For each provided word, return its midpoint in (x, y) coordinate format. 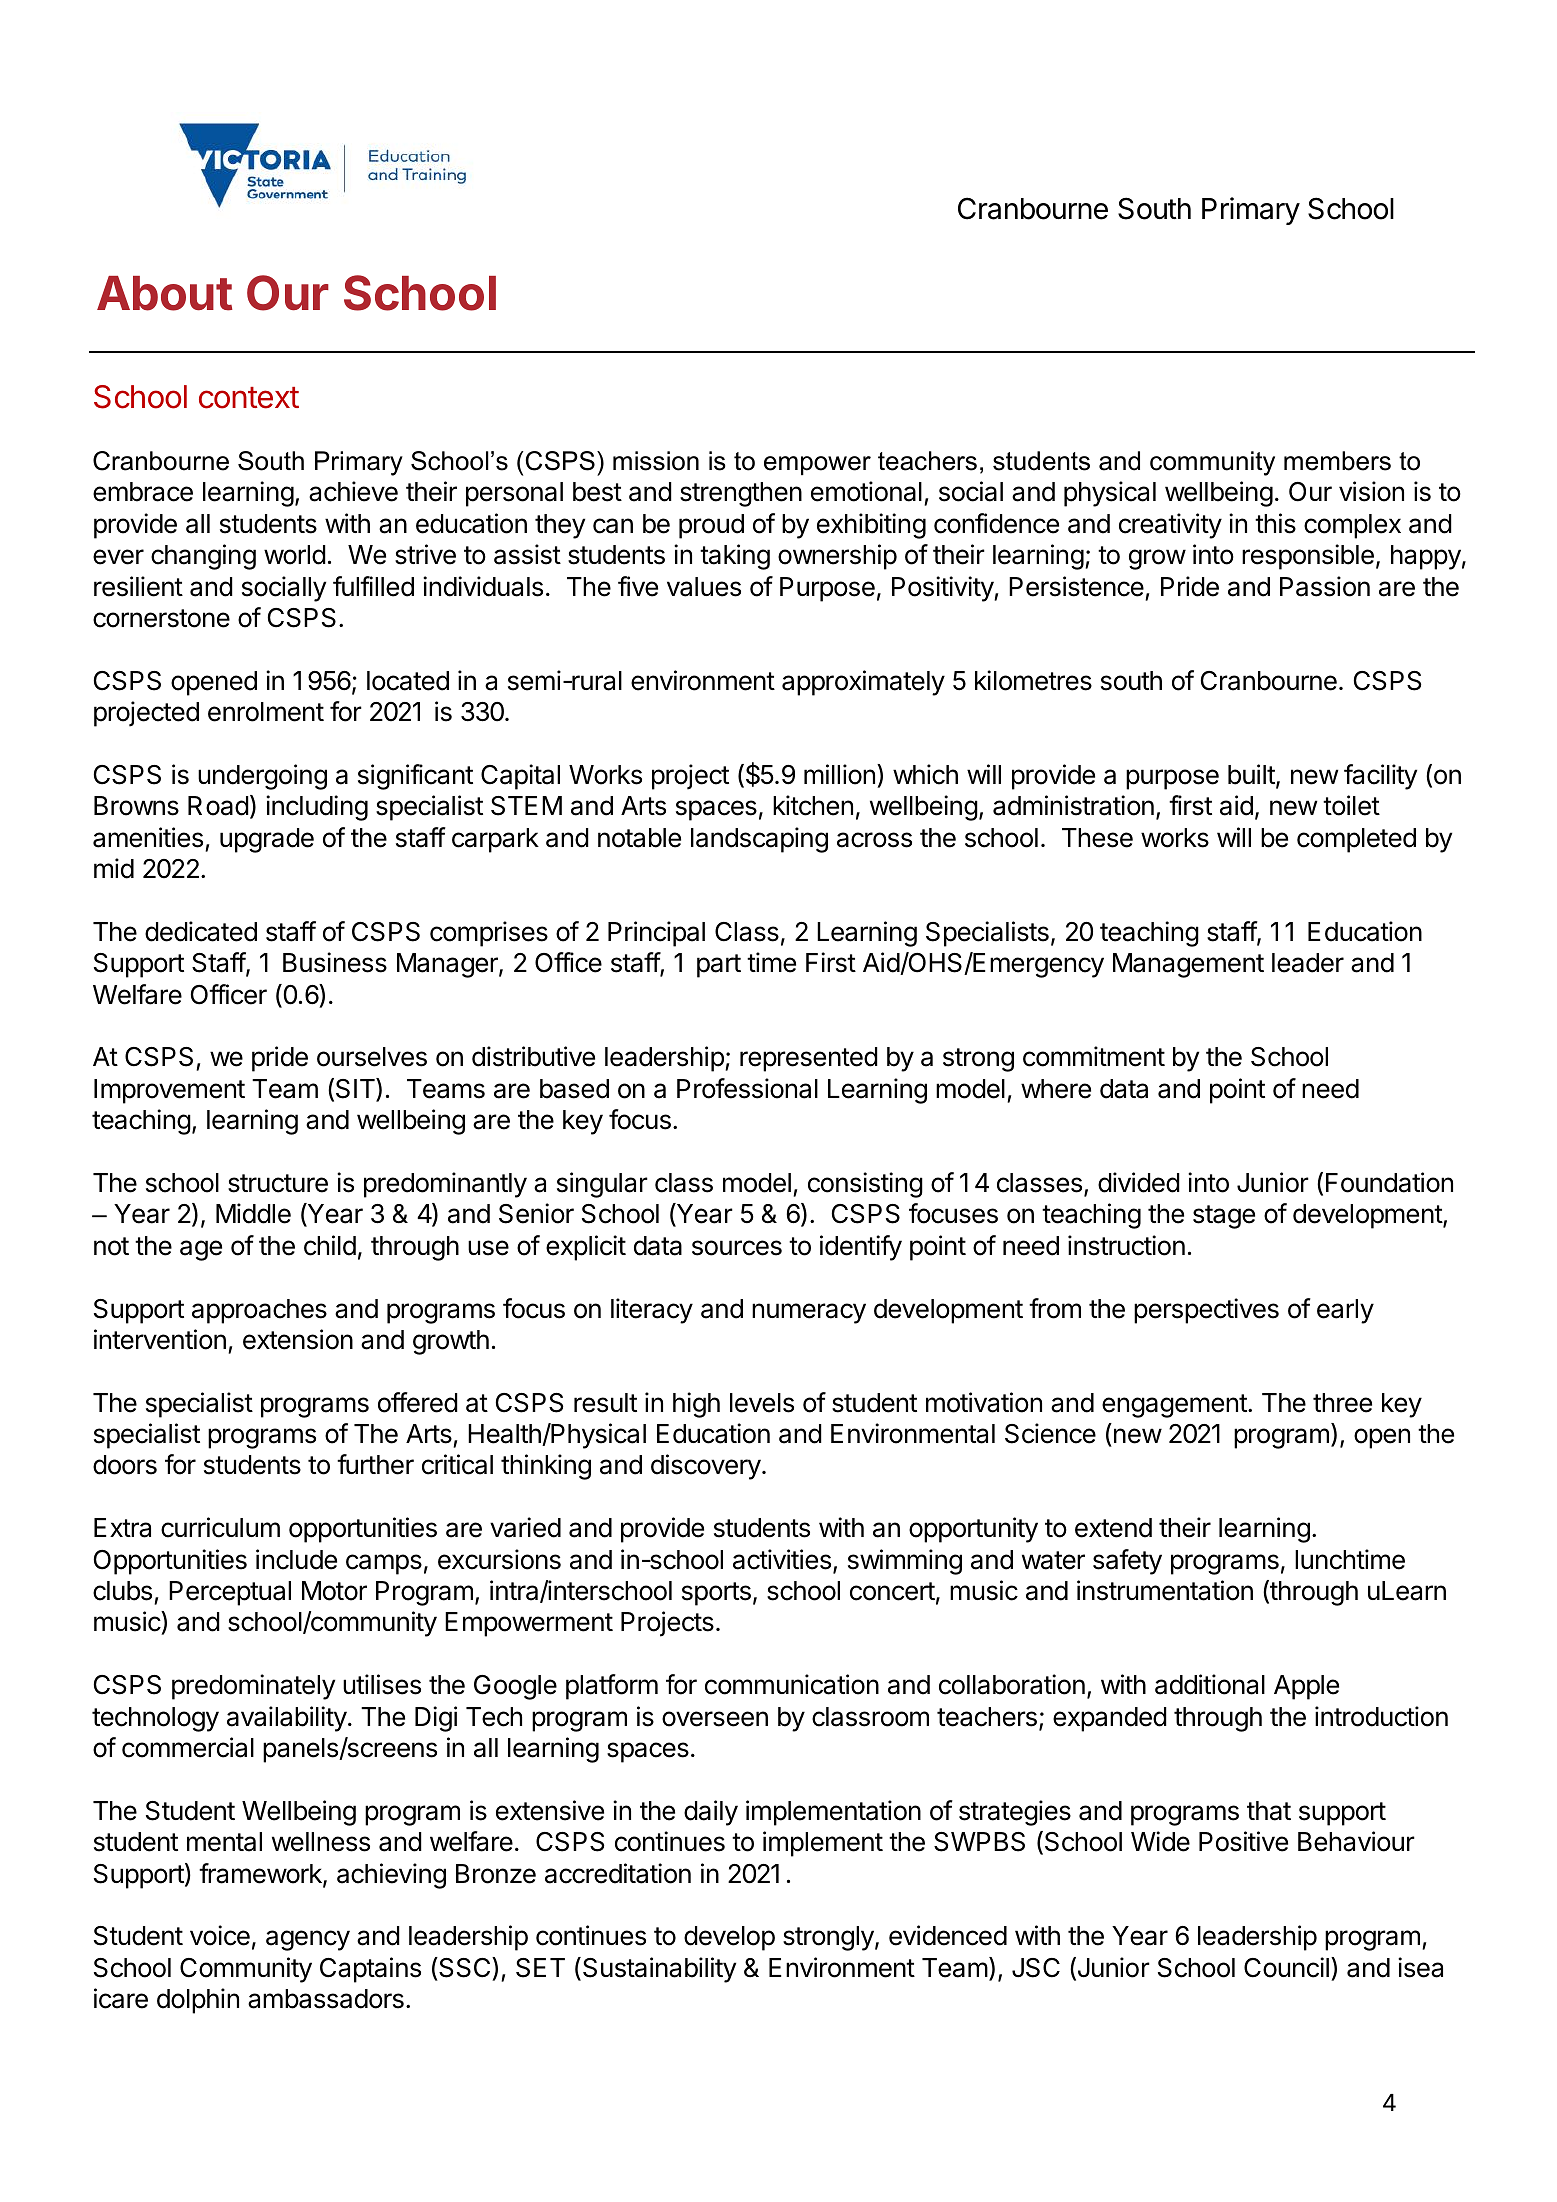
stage (1224, 1217)
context (249, 398)
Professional (747, 1088)
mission (656, 461)
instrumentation (1165, 1590)
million (839, 774)
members (1337, 461)
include (296, 1559)
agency (308, 1940)
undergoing (262, 777)
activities (782, 1559)
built (1251, 774)
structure (278, 1183)
